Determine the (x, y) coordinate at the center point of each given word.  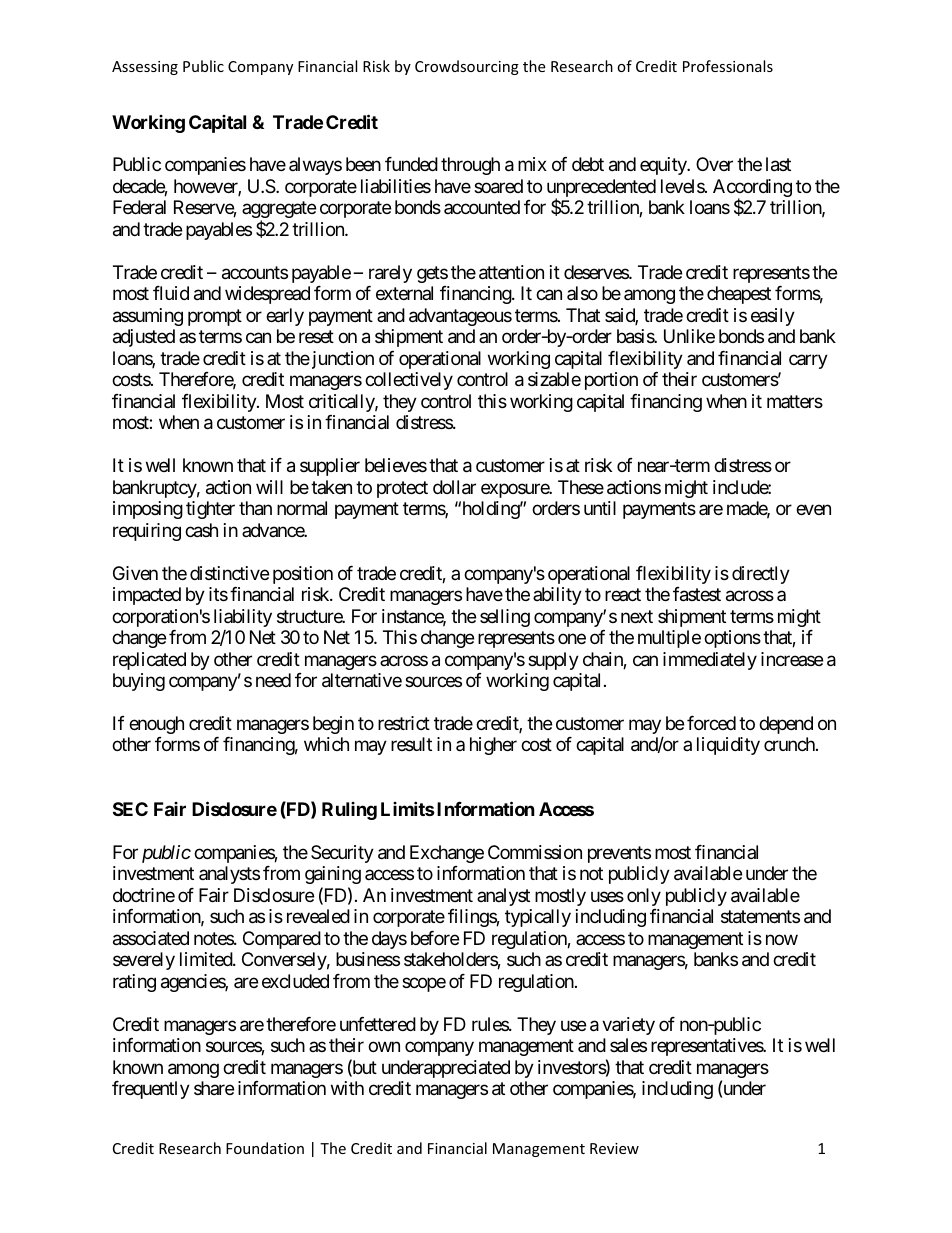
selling (505, 618)
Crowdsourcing (467, 67)
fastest (697, 594)
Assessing (145, 68)
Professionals (728, 66)
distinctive (229, 573)
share (214, 1088)
